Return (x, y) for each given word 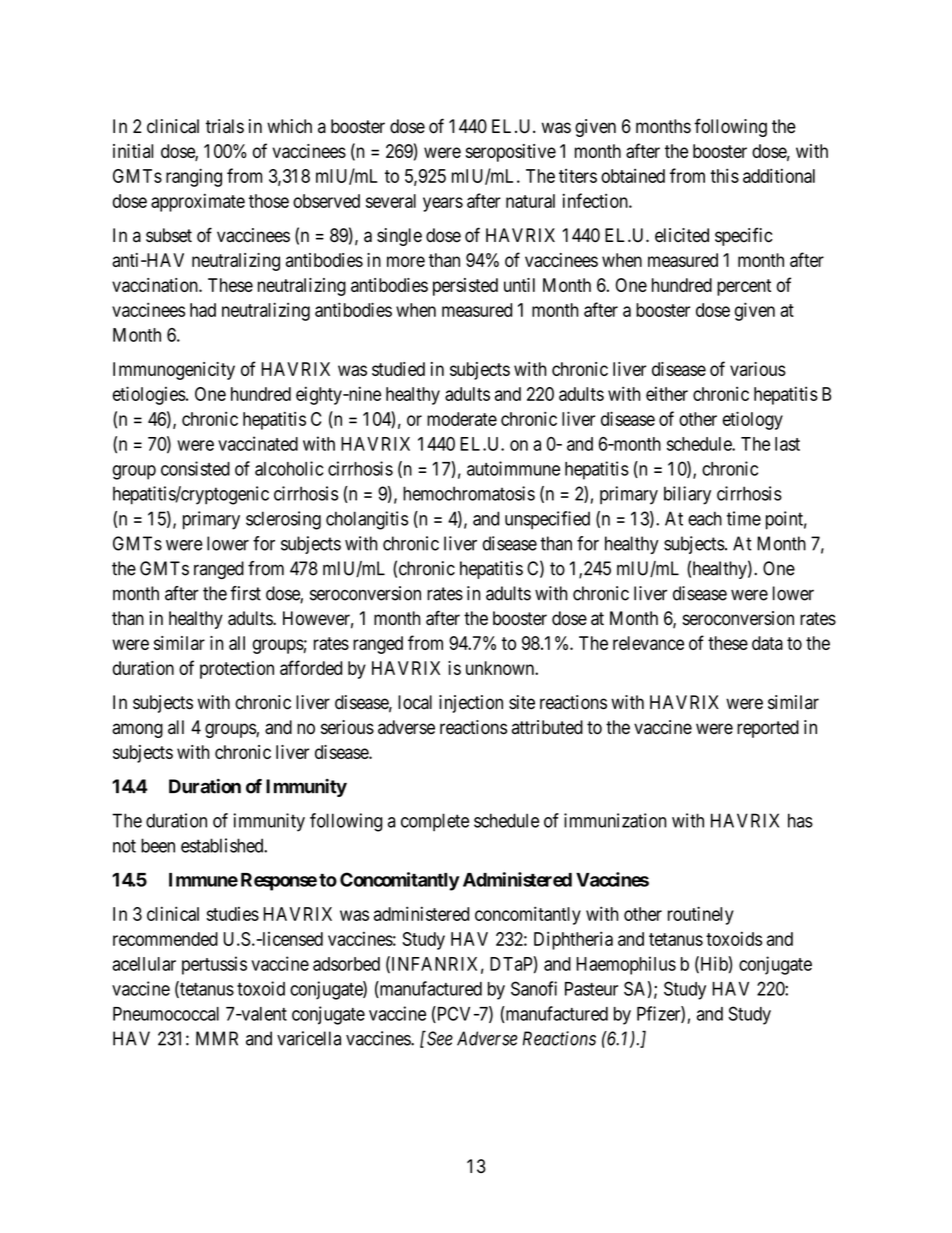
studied (398, 369)
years (443, 204)
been (158, 845)
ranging (194, 177)
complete (435, 822)
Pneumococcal (166, 1014)
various (758, 369)
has (800, 820)
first (245, 593)
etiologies (149, 395)
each (705, 518)
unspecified (547, 520)
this (724, 175)
